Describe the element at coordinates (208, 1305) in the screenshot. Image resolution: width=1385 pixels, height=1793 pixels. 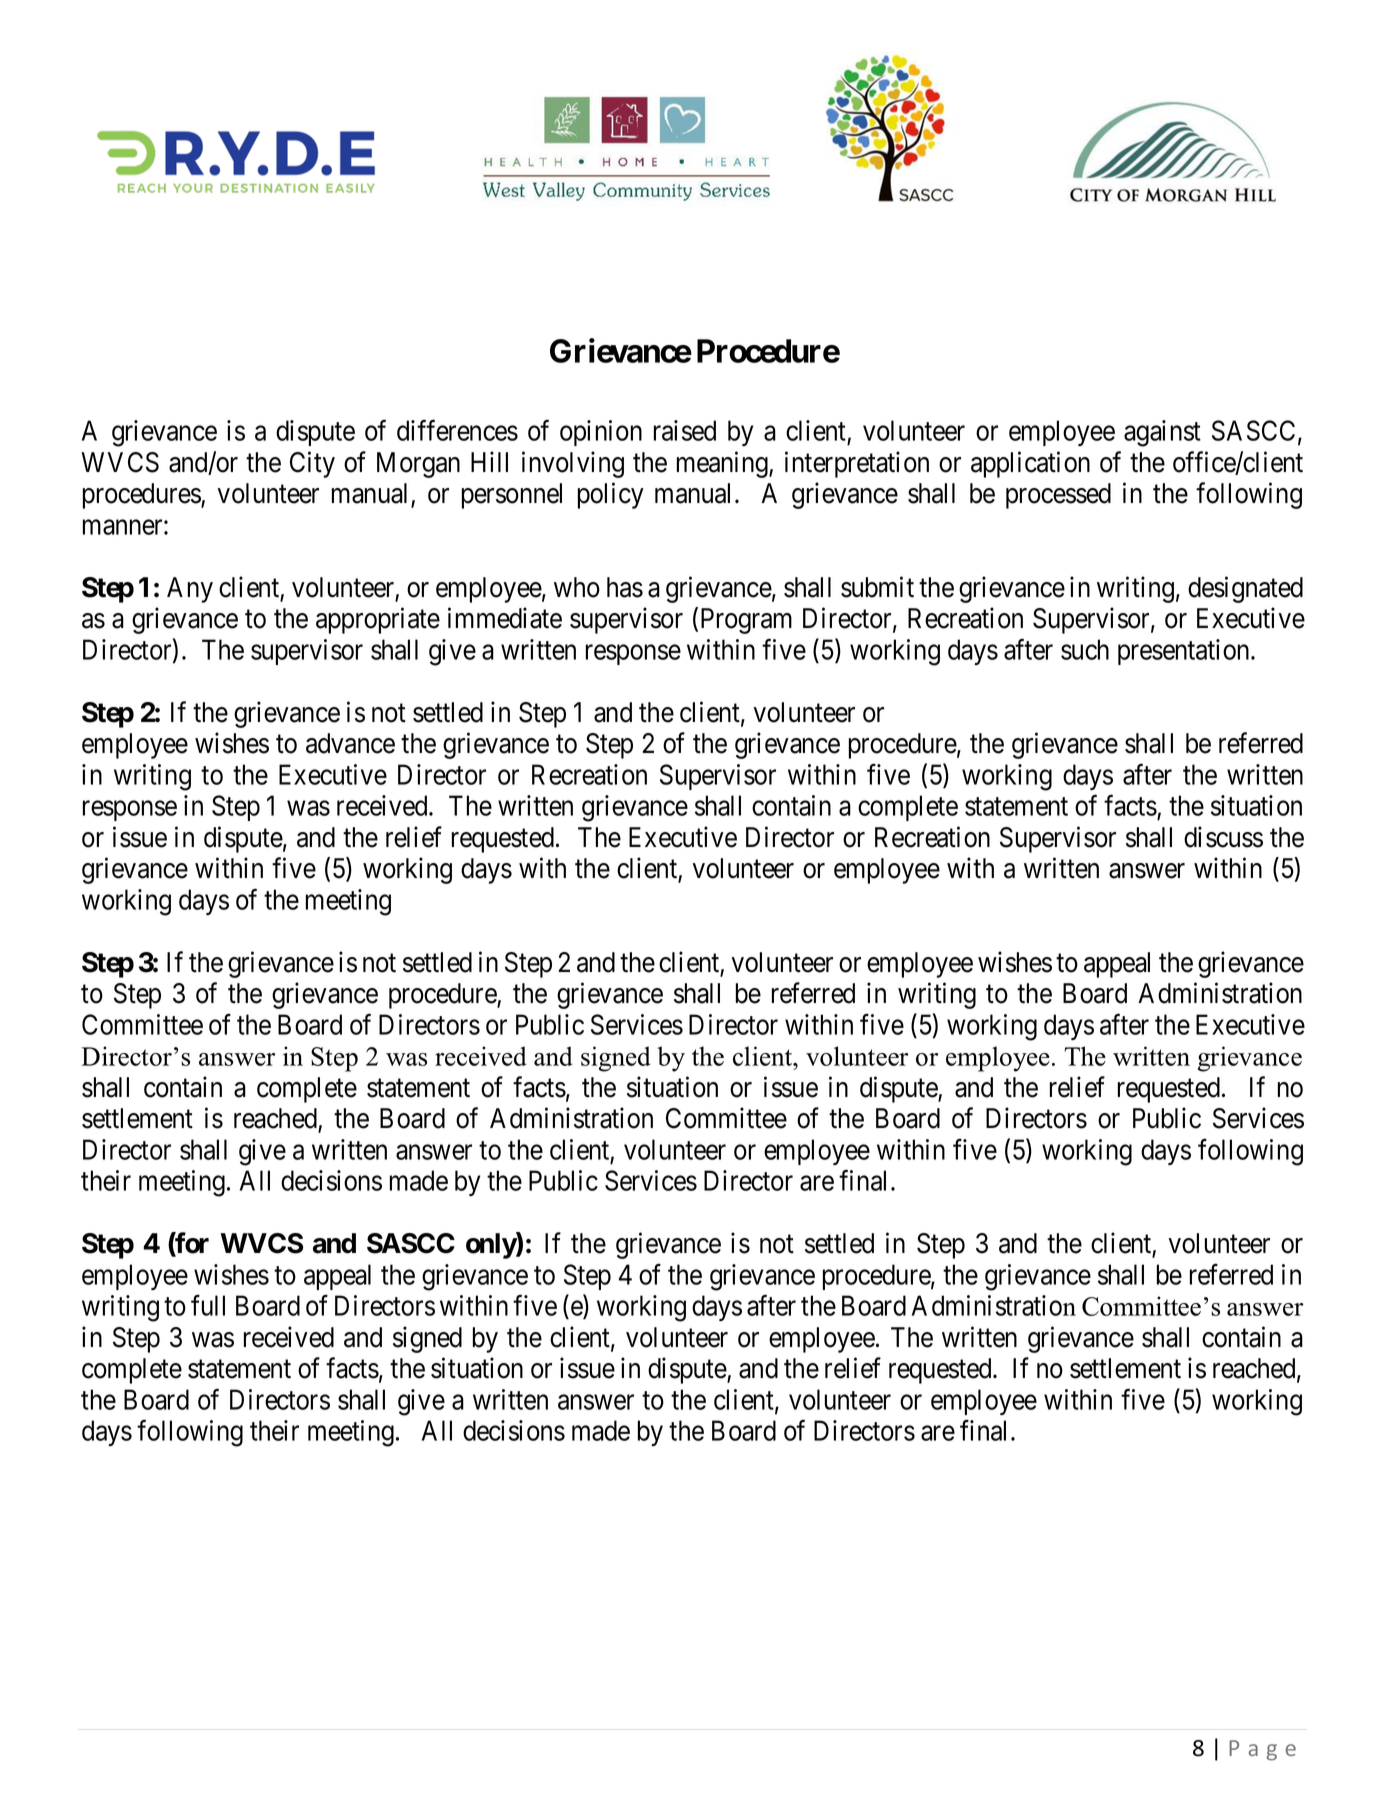
I see `full` at that location.
